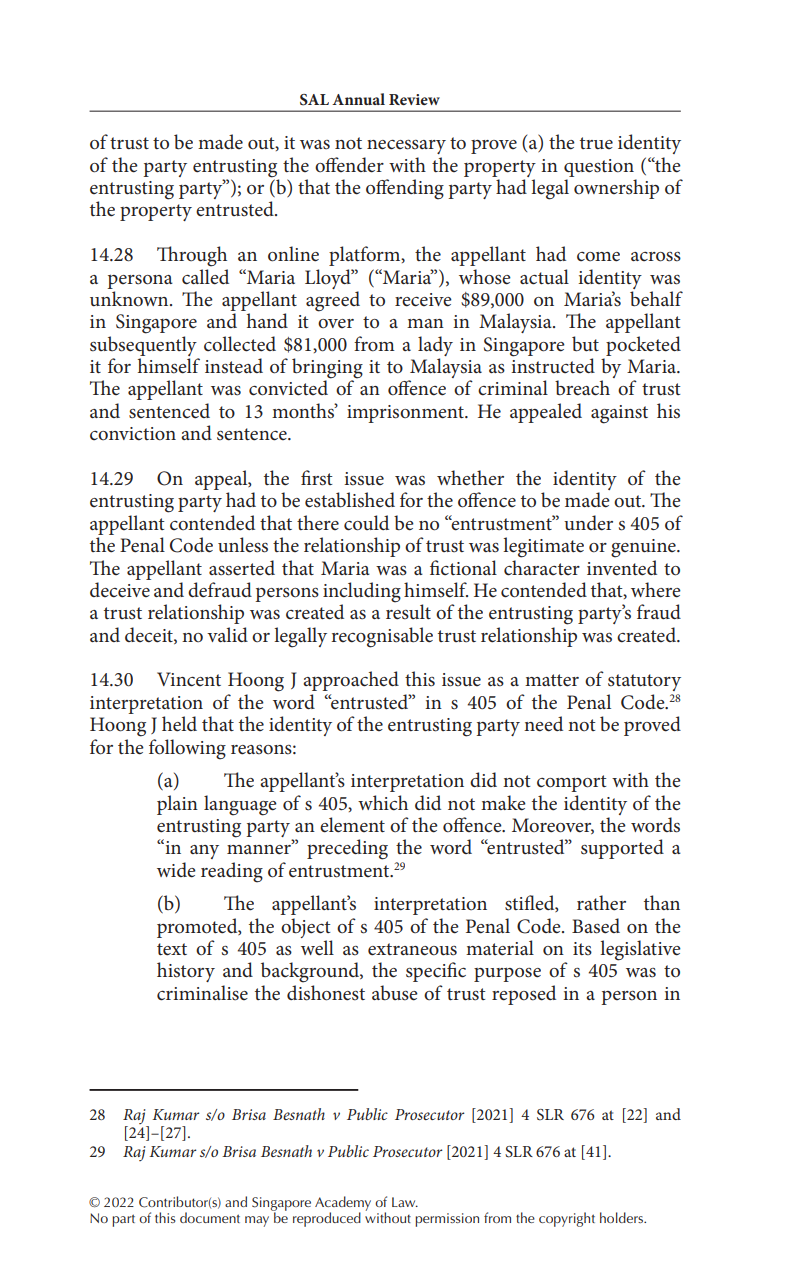 The height and width of the image is (1269, 804). I want to click on recognisable, so click(382, 637).
